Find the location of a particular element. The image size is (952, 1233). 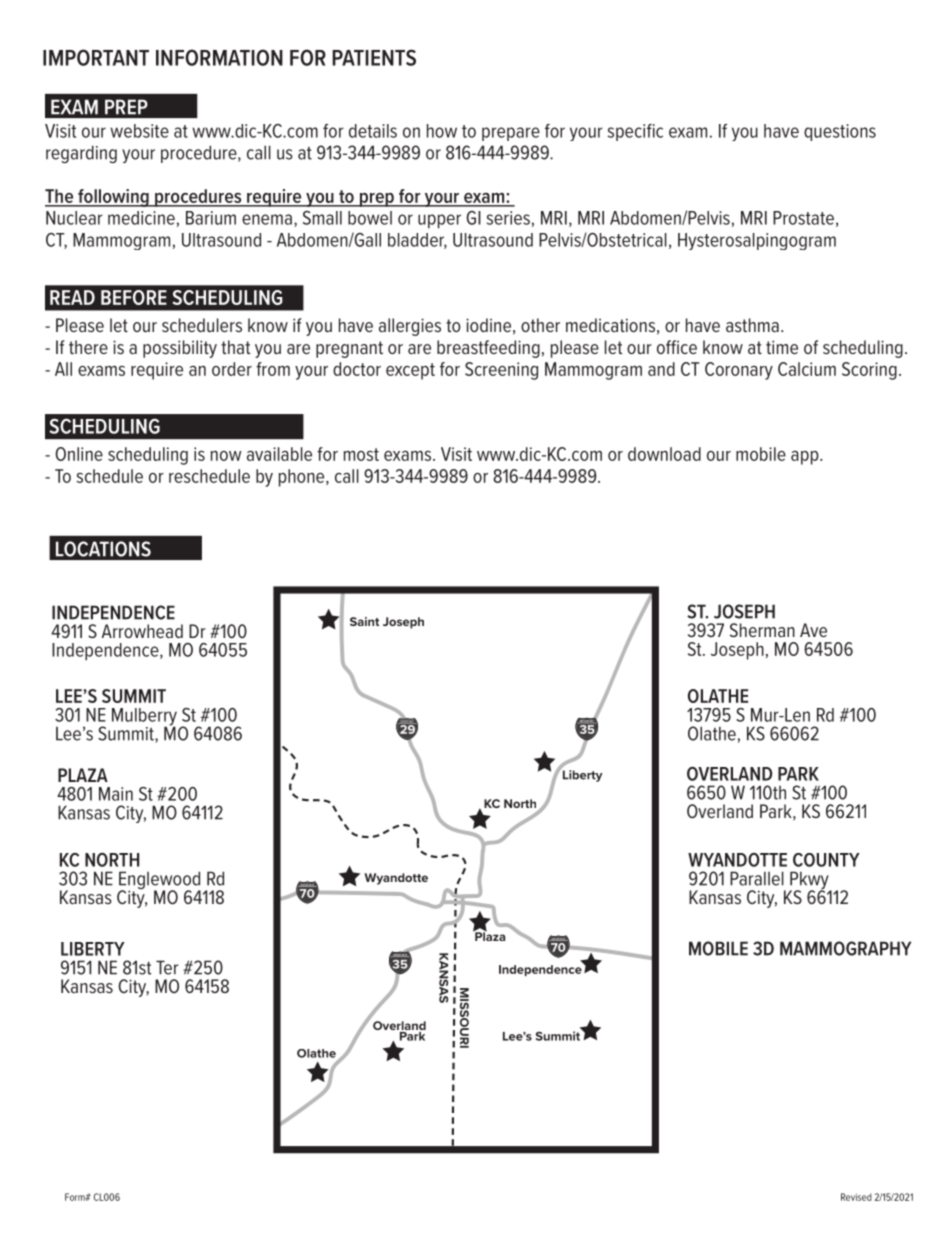

questions is located at coordinates (840, 132).
